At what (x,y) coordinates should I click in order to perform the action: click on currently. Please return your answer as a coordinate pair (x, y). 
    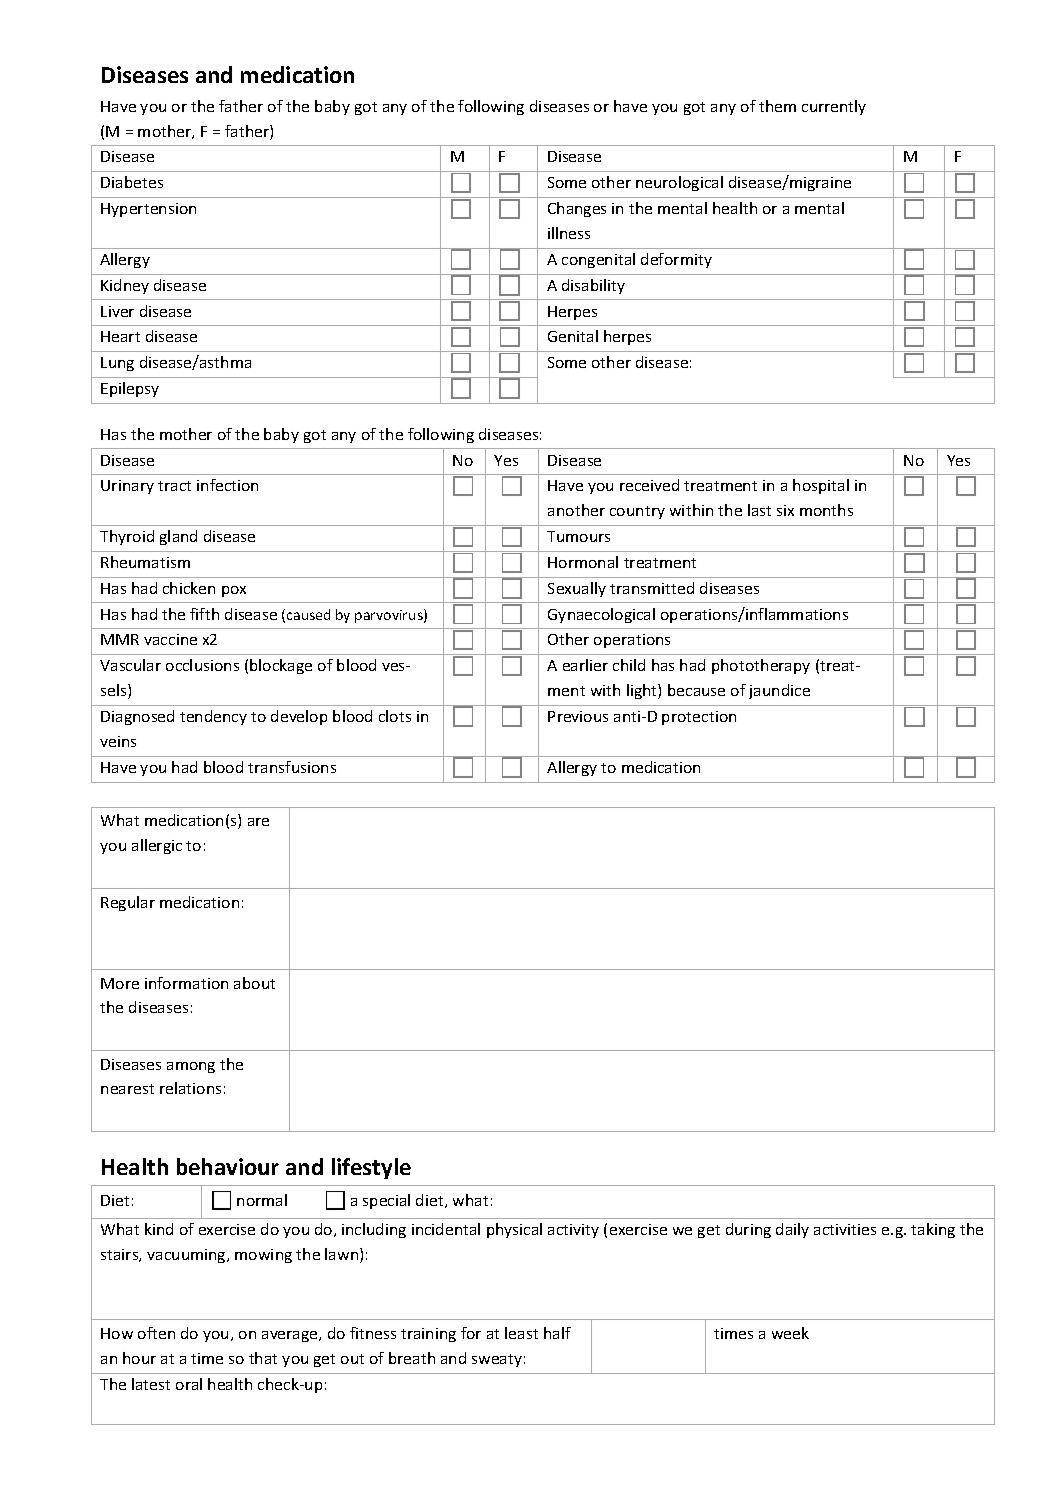
    Looking at the image, I should click on (834, 107).
